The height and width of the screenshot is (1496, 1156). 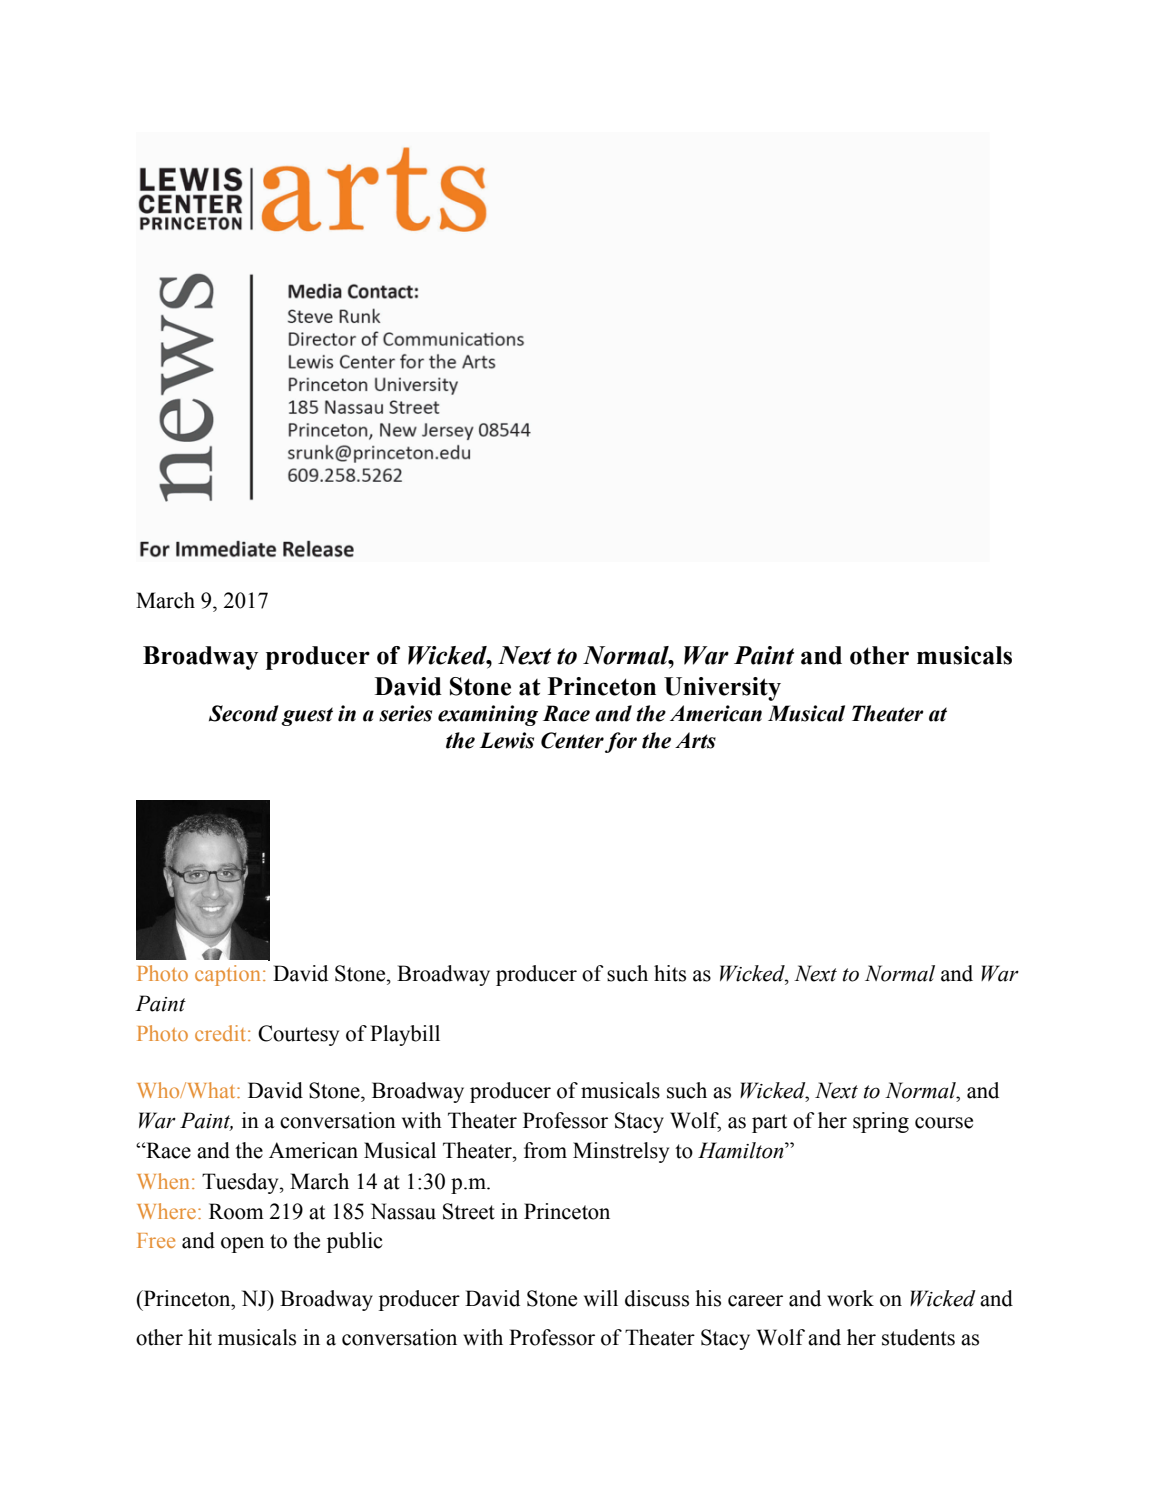 What do you see at coordinates (545, 1150) in the screenshot?
I see `from` at bounding box center [545, 1150].
